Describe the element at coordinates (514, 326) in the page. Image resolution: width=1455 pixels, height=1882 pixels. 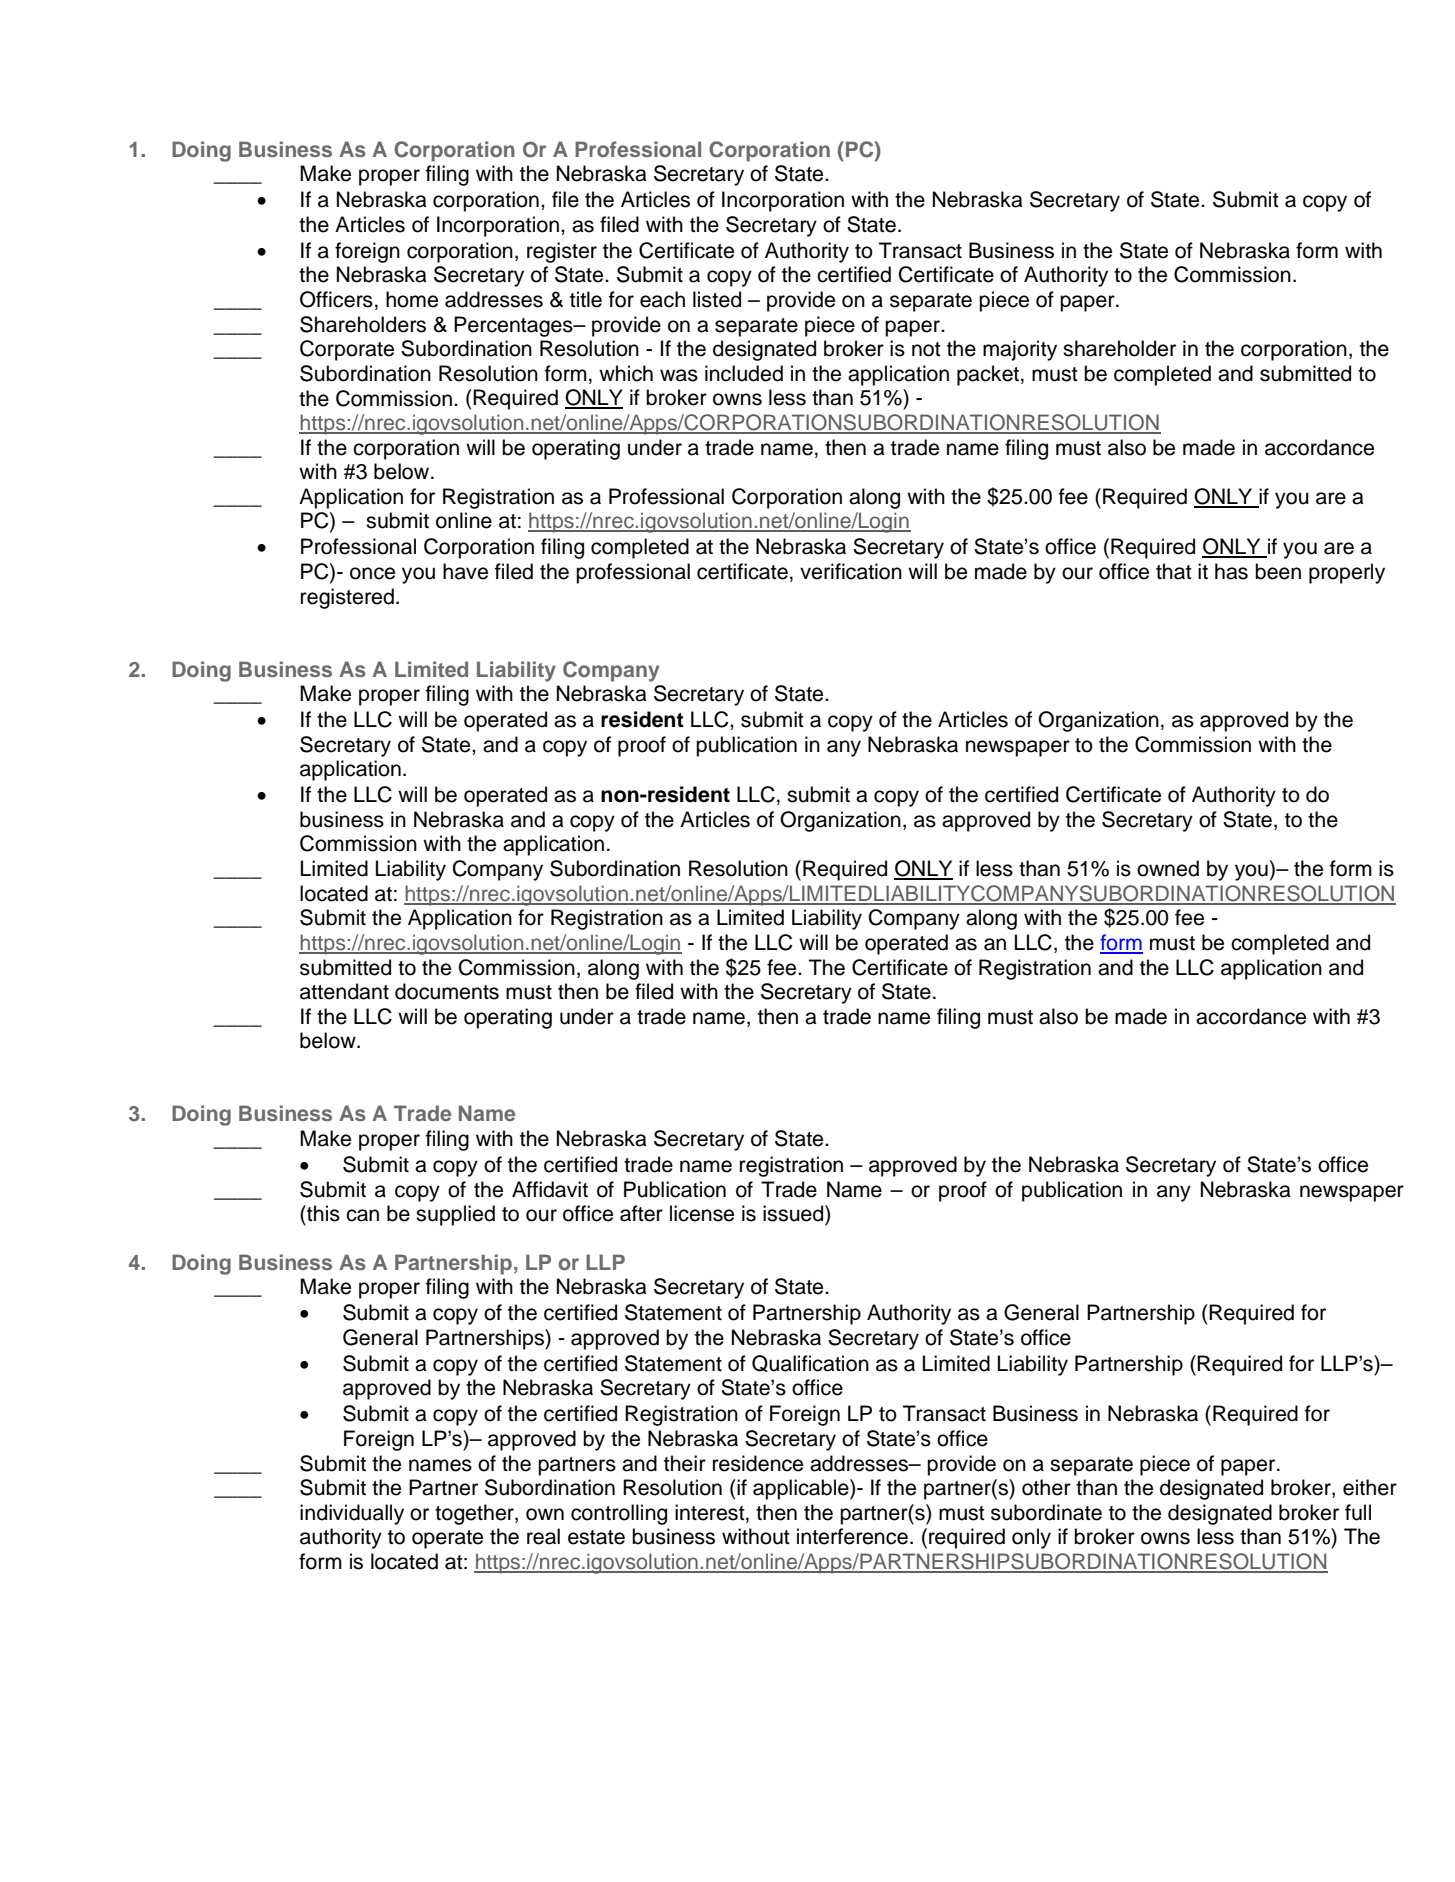
I see `Percentages` at that location.
